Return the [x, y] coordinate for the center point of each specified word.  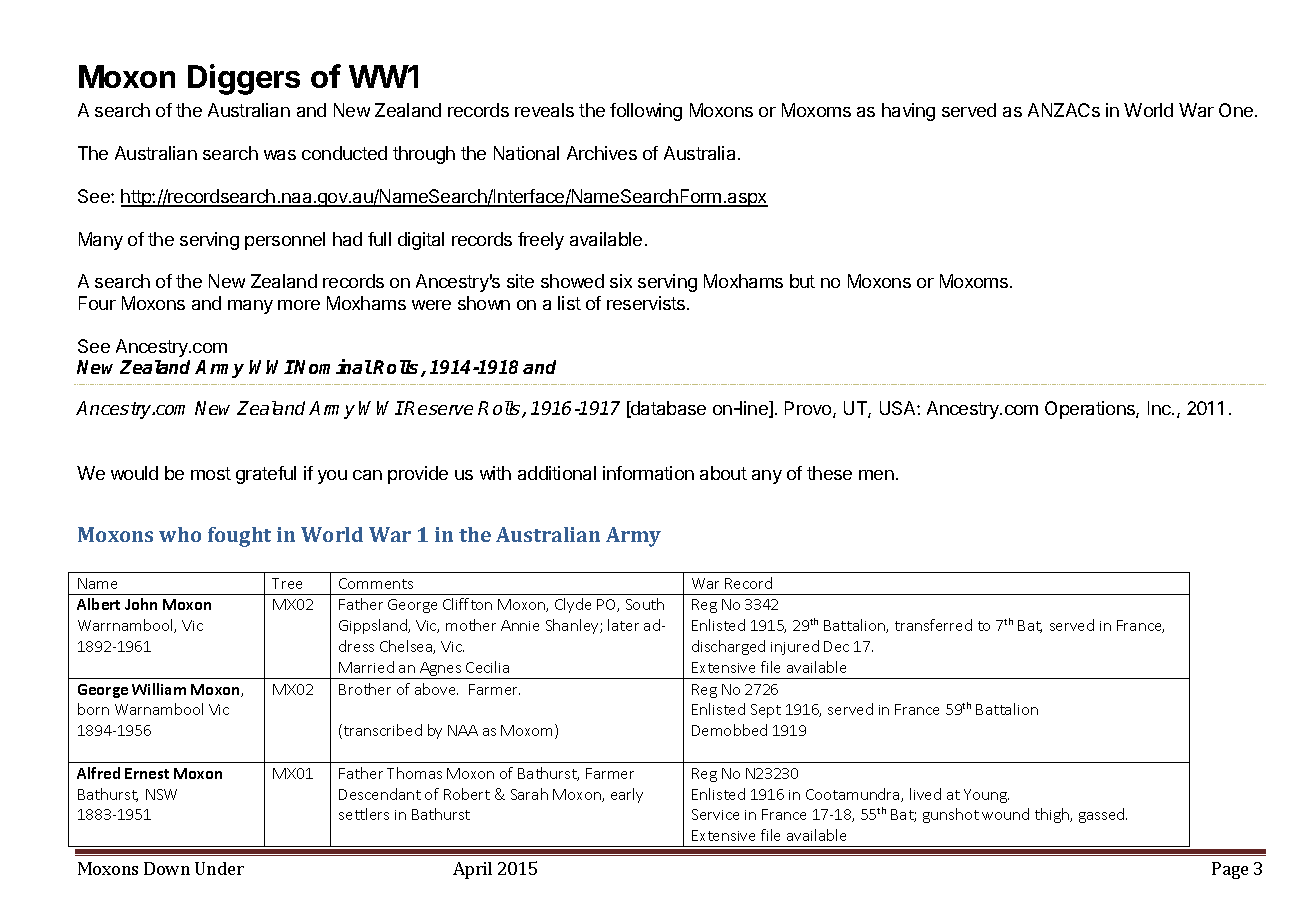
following [646, 112]
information [648, 473]
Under [219, 868]
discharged [728, 647]
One [1236, 110]
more [299, 305]
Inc [1160, 408]
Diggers [244, 79]
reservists [647, 303]
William [159, 689]
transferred [933, 625]
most [211, 473]
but [802, 281]
